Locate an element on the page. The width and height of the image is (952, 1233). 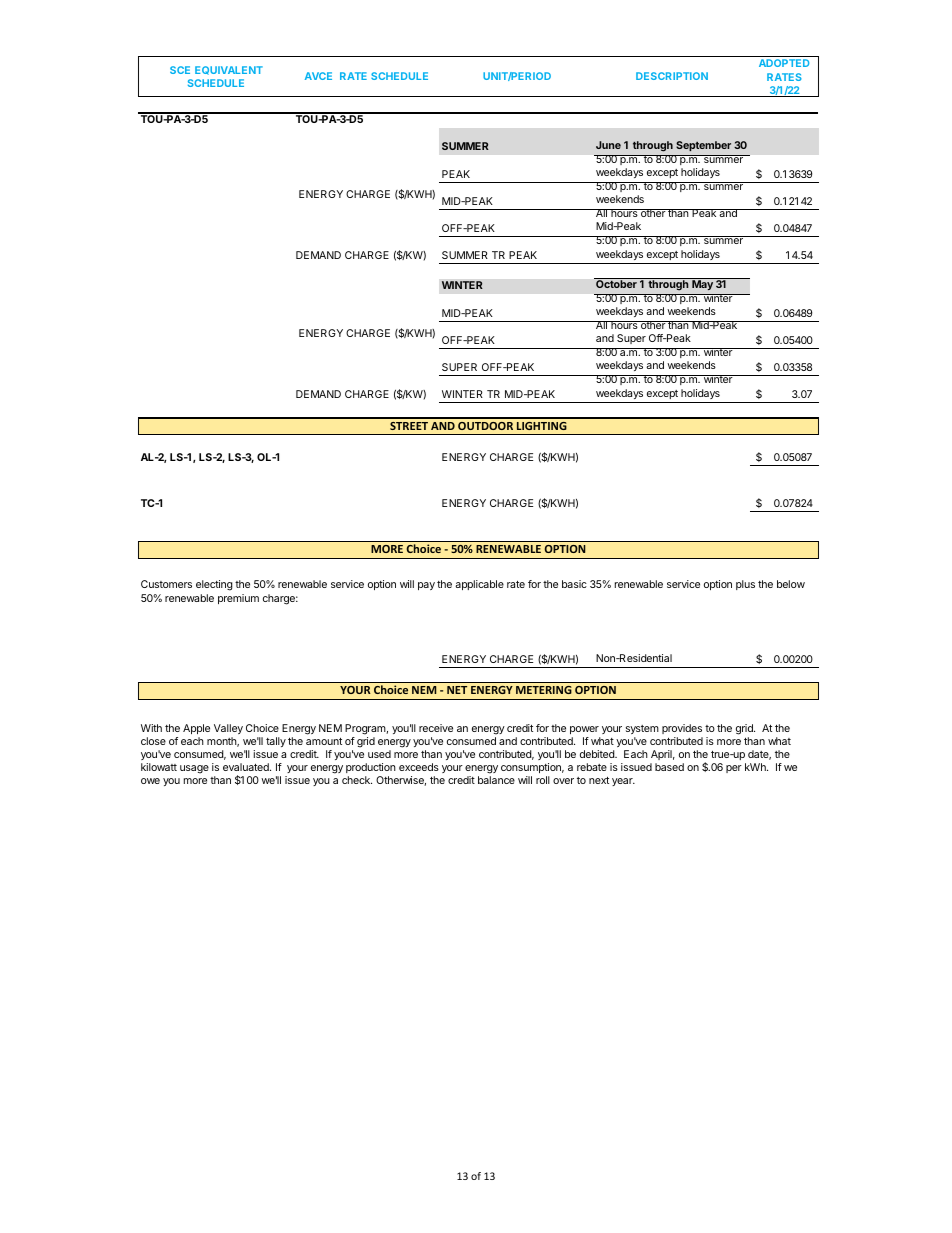
electing is located at coordinates (214, 585).
